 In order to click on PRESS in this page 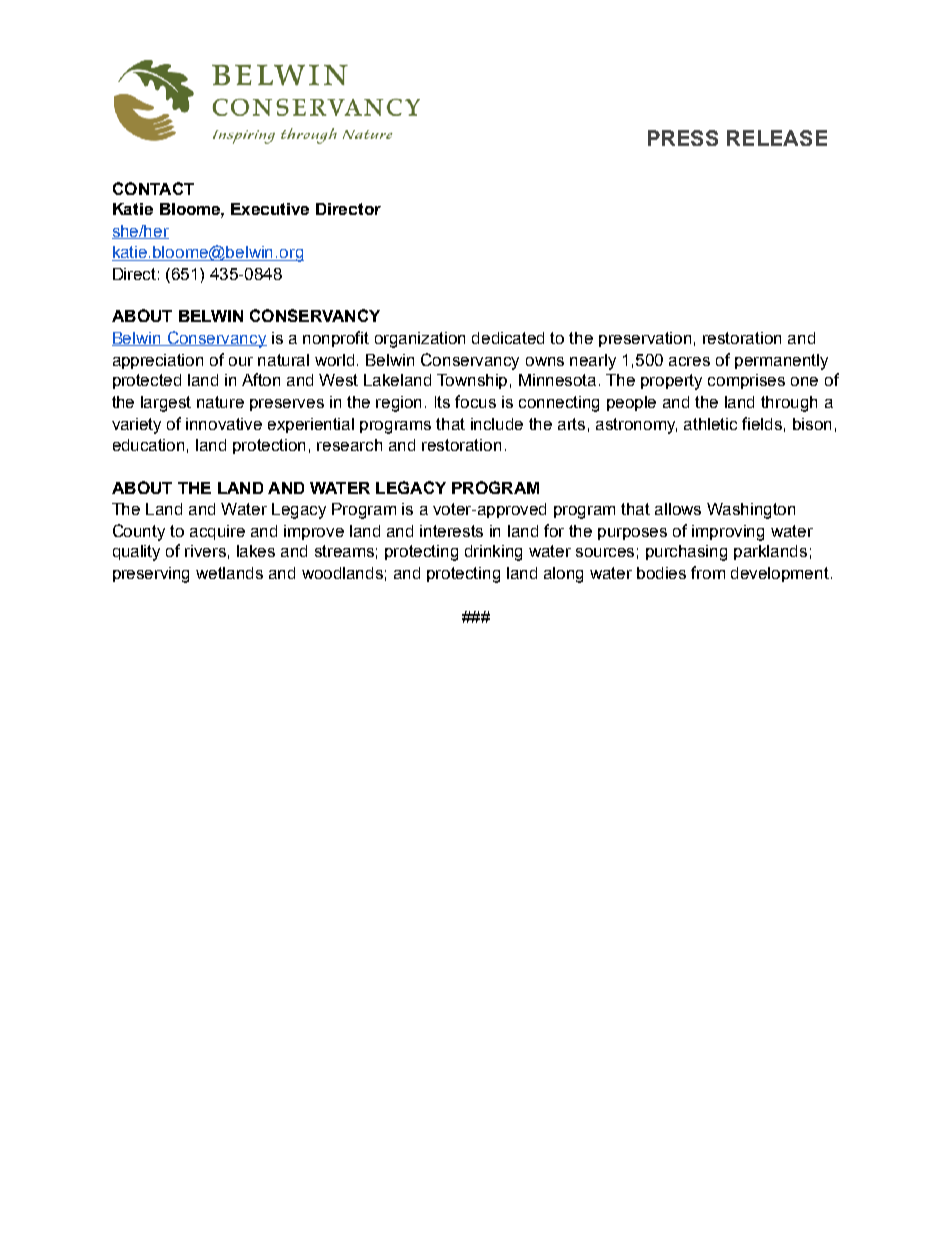, I will do `click(683, 138)`.
